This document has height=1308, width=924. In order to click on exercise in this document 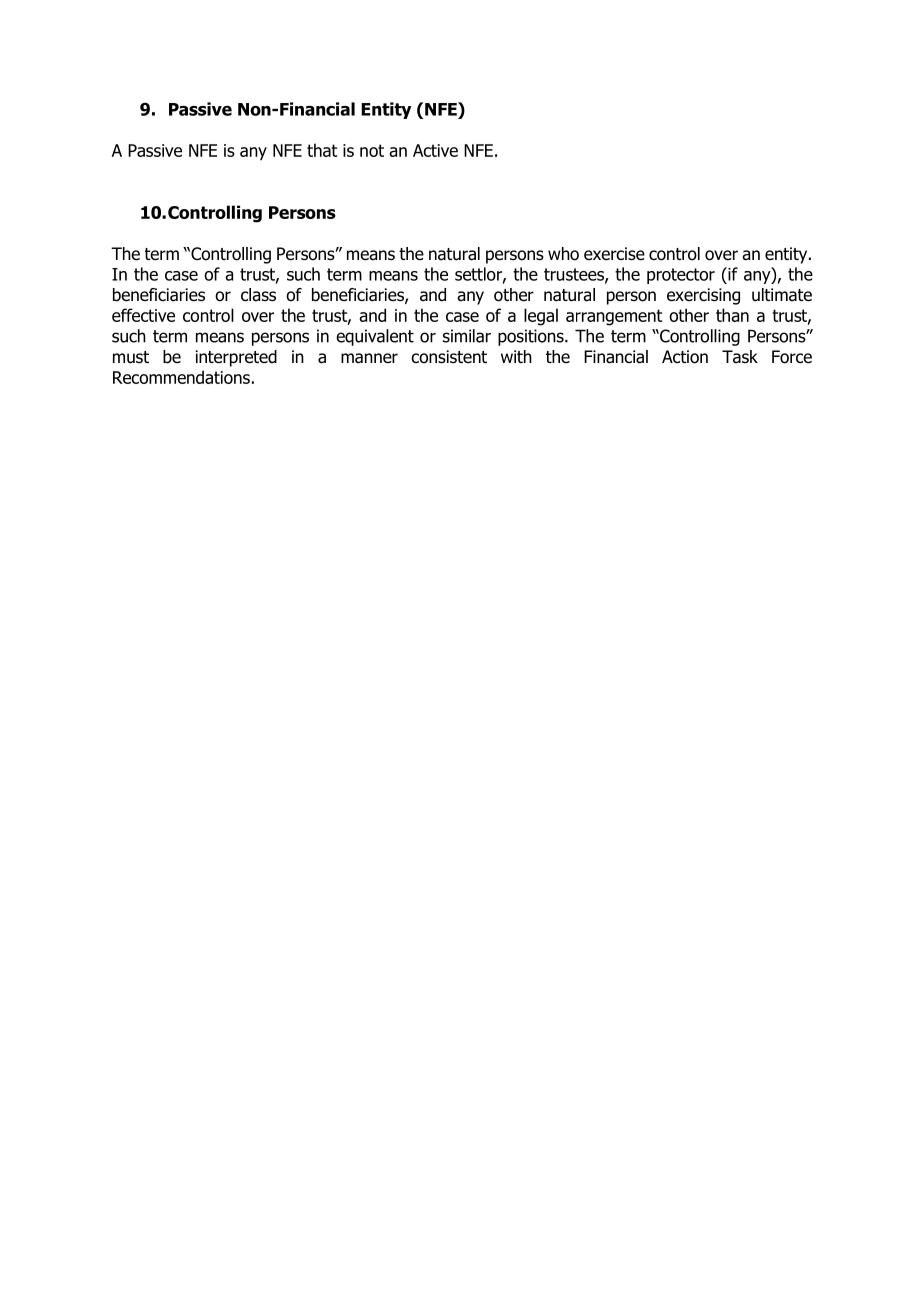, I will do `click(614, 254)`.
